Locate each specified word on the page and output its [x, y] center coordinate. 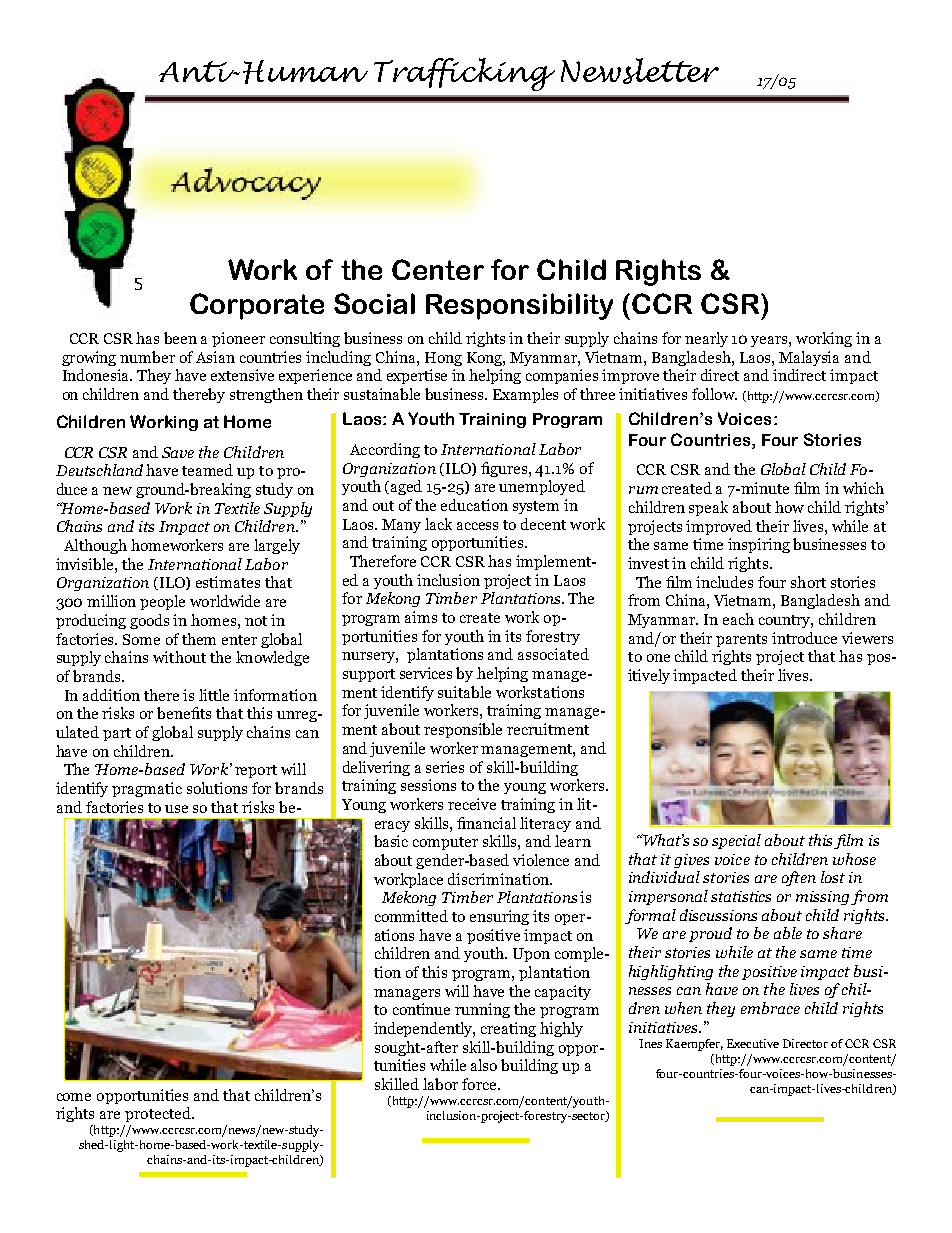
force [480, 1084]
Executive [753, 1043]
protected [159, 1114]
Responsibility [519, 306]
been [180, 338]
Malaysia [809, 358]
